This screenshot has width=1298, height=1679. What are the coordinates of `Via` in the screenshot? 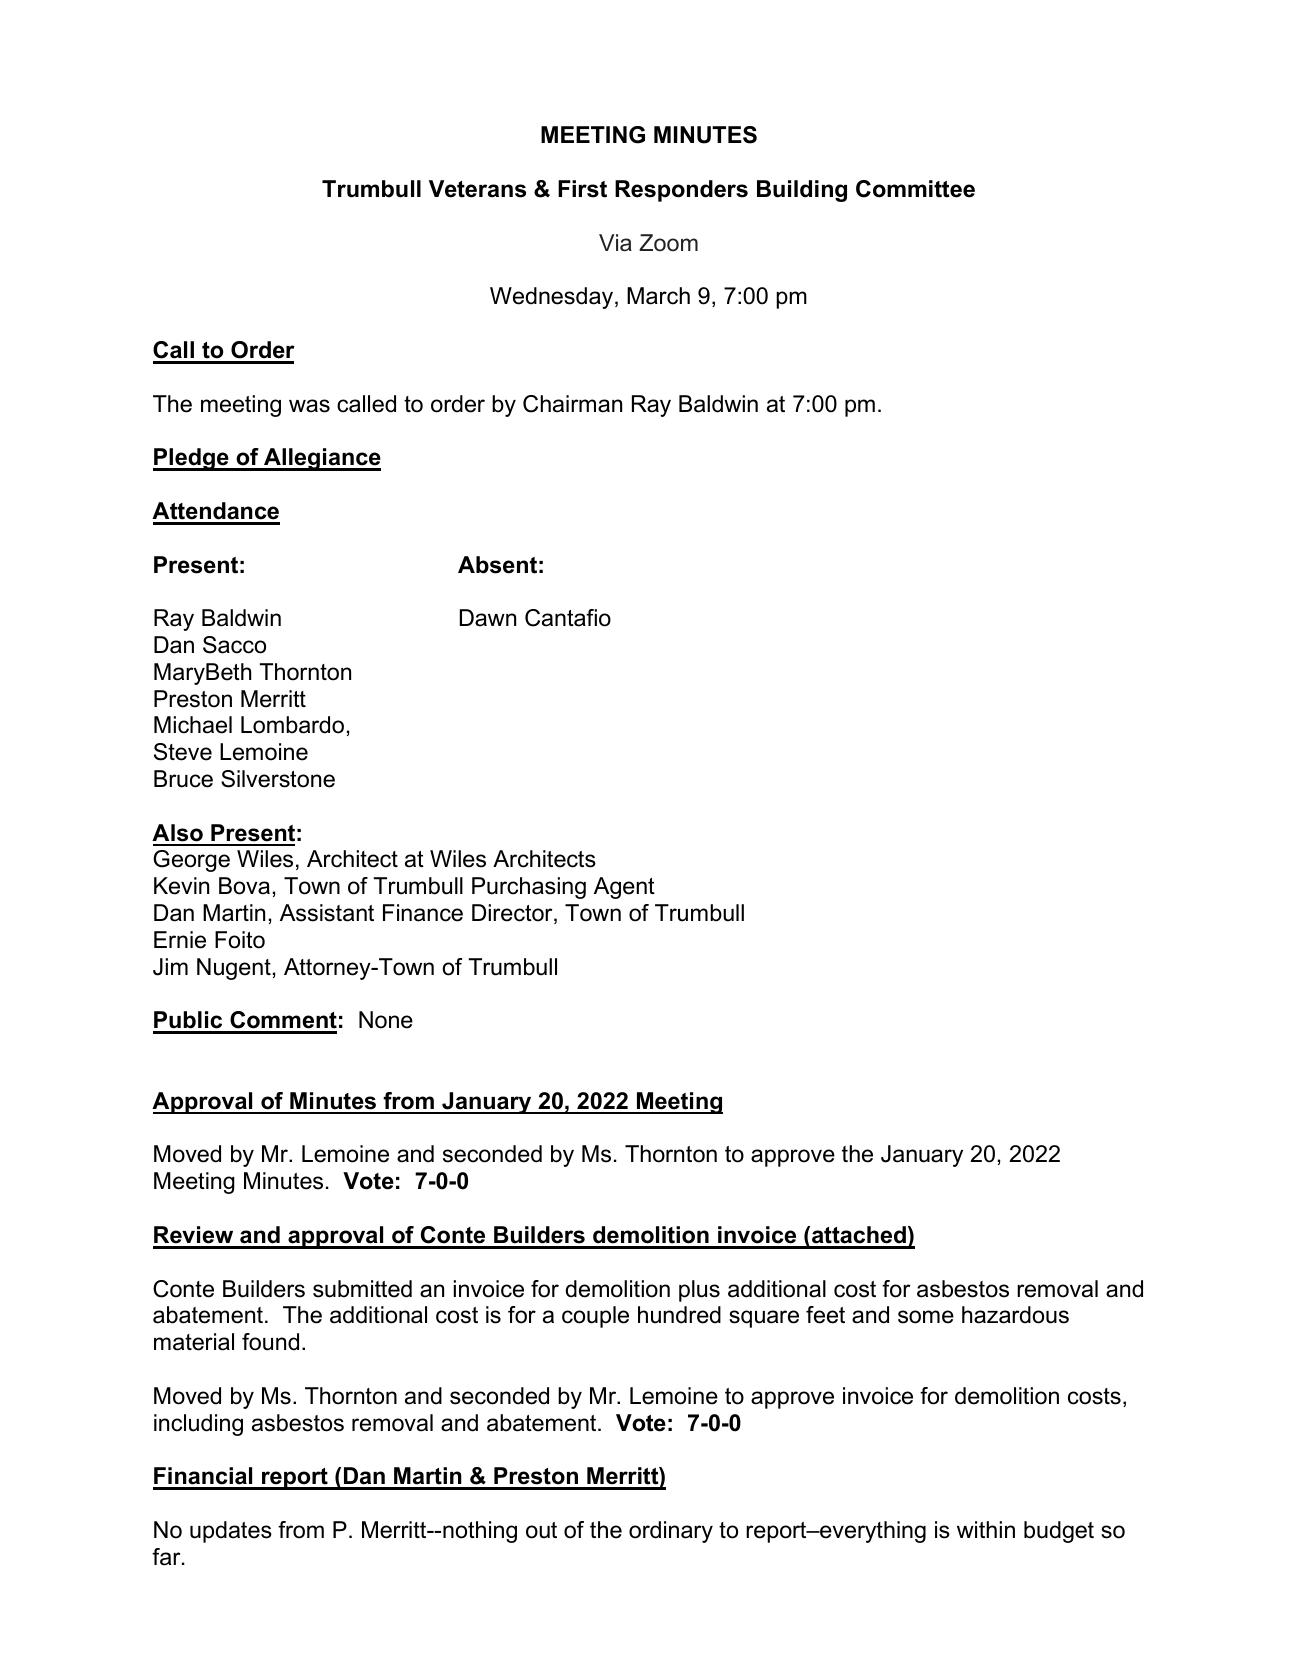 It's located at (615, 243).
